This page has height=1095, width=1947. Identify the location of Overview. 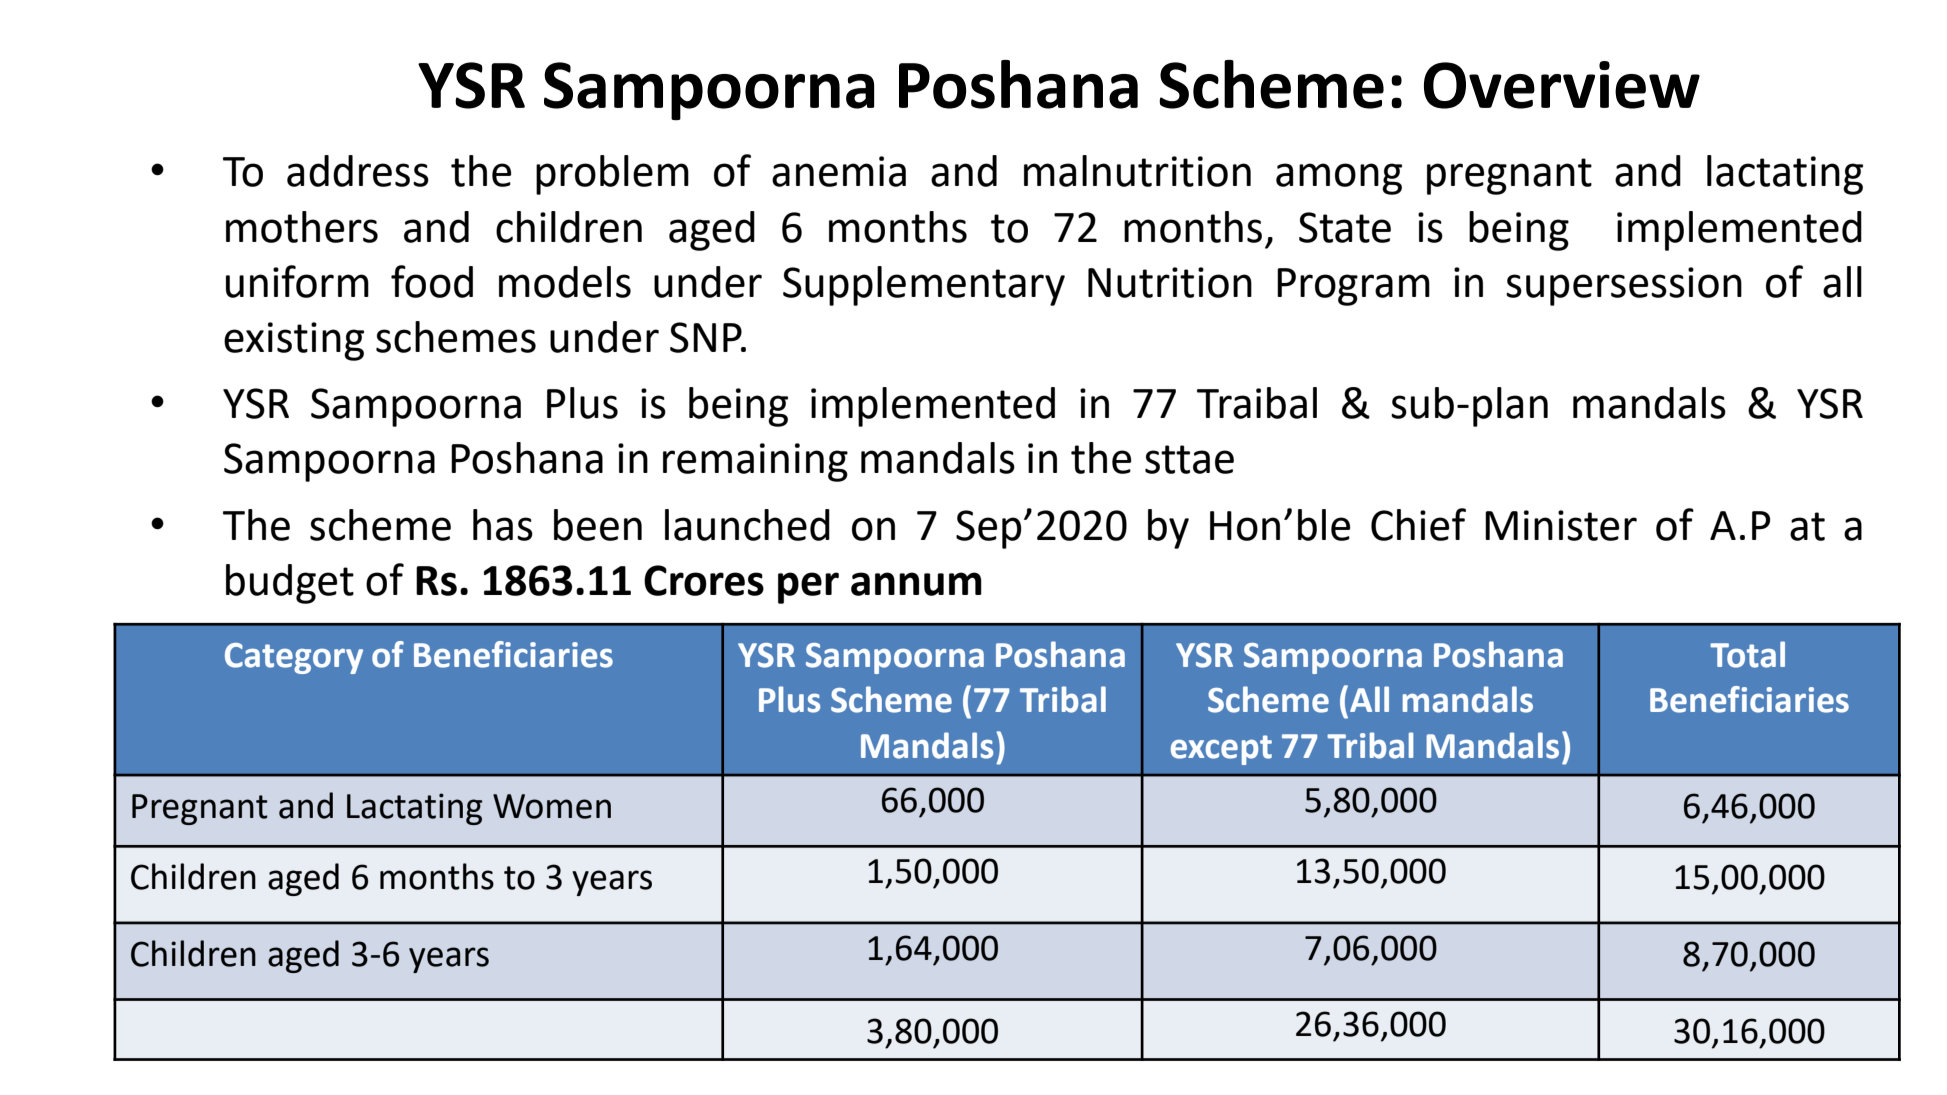
(1562, 85).
